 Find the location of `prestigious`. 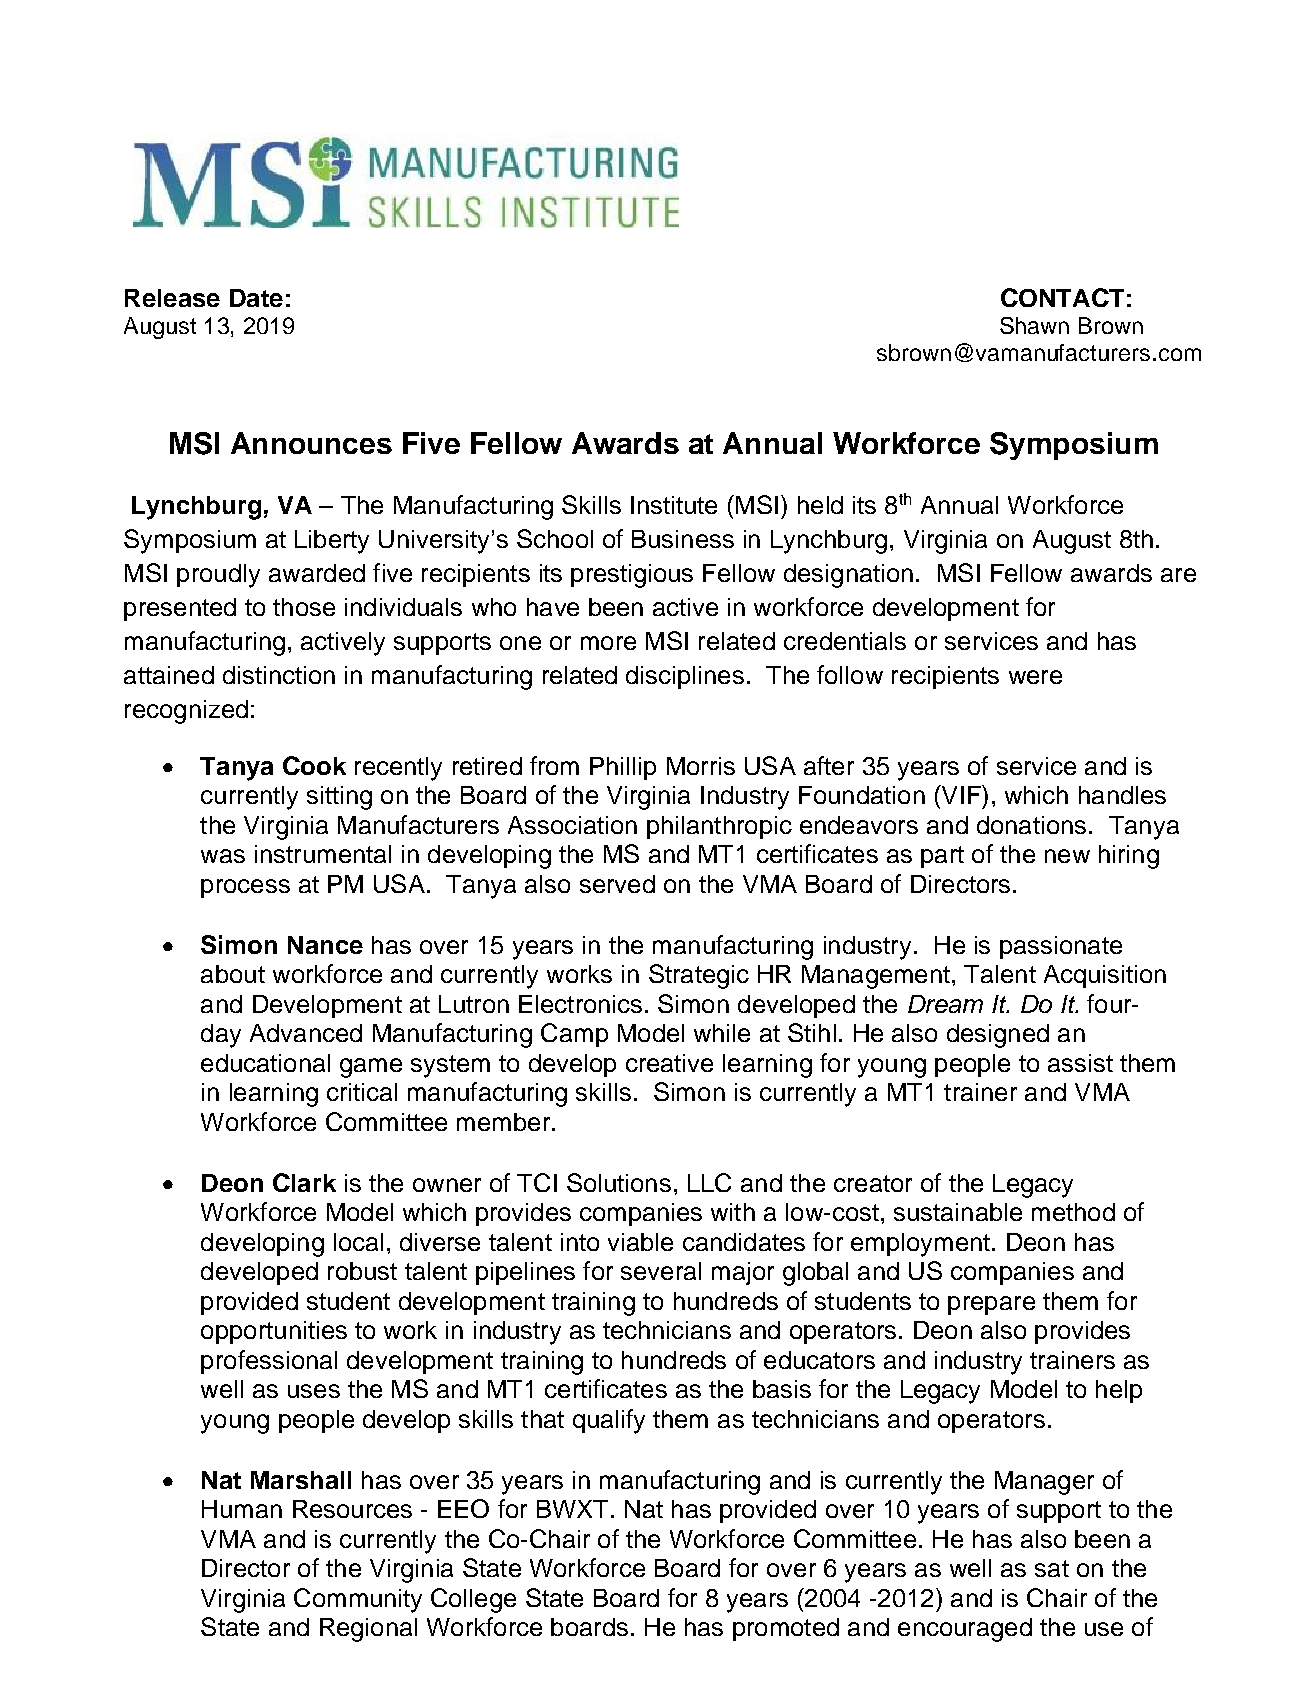

prestigious is located at coordinates (632, 576).
